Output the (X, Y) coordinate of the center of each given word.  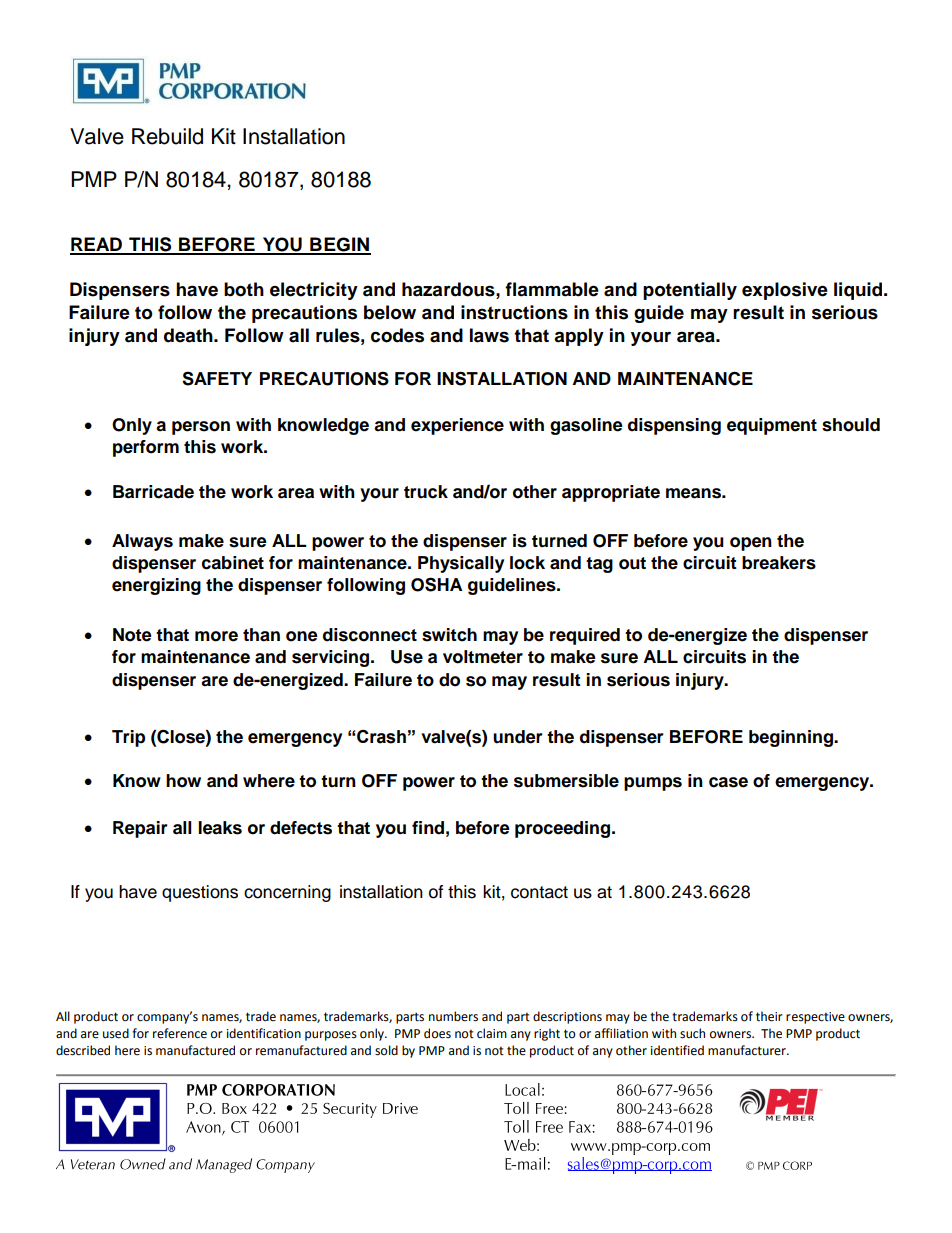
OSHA (436, 584)
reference (180, 1033)
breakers (779, 563)
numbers (453, 1016)
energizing (156, 586)
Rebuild (167, 136)
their (769, 1016)
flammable (552, 289)
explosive (785, 291)
